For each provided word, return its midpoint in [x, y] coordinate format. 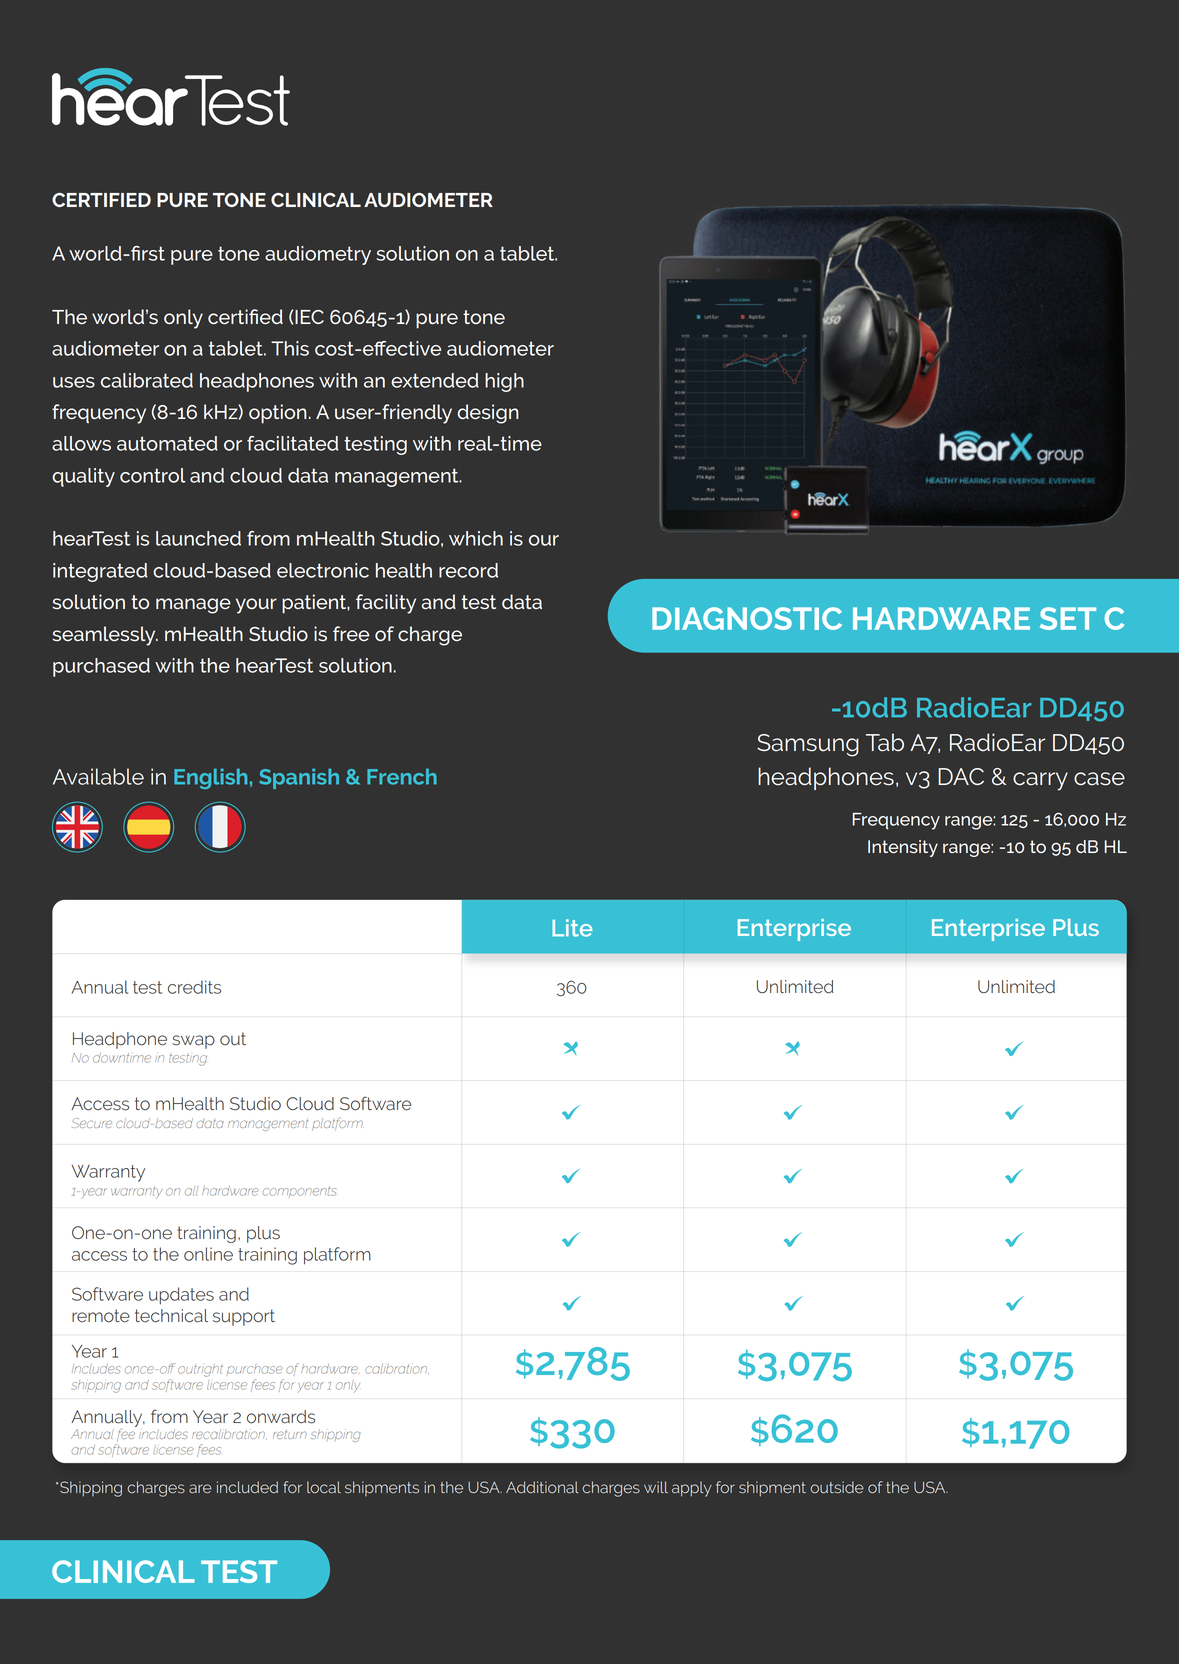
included [247, 1487]
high [504, 382]
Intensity [903, 848]
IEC [309, 317]
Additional [542, 1487]
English [210, 779]
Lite [572, 928]
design [487, 414]
